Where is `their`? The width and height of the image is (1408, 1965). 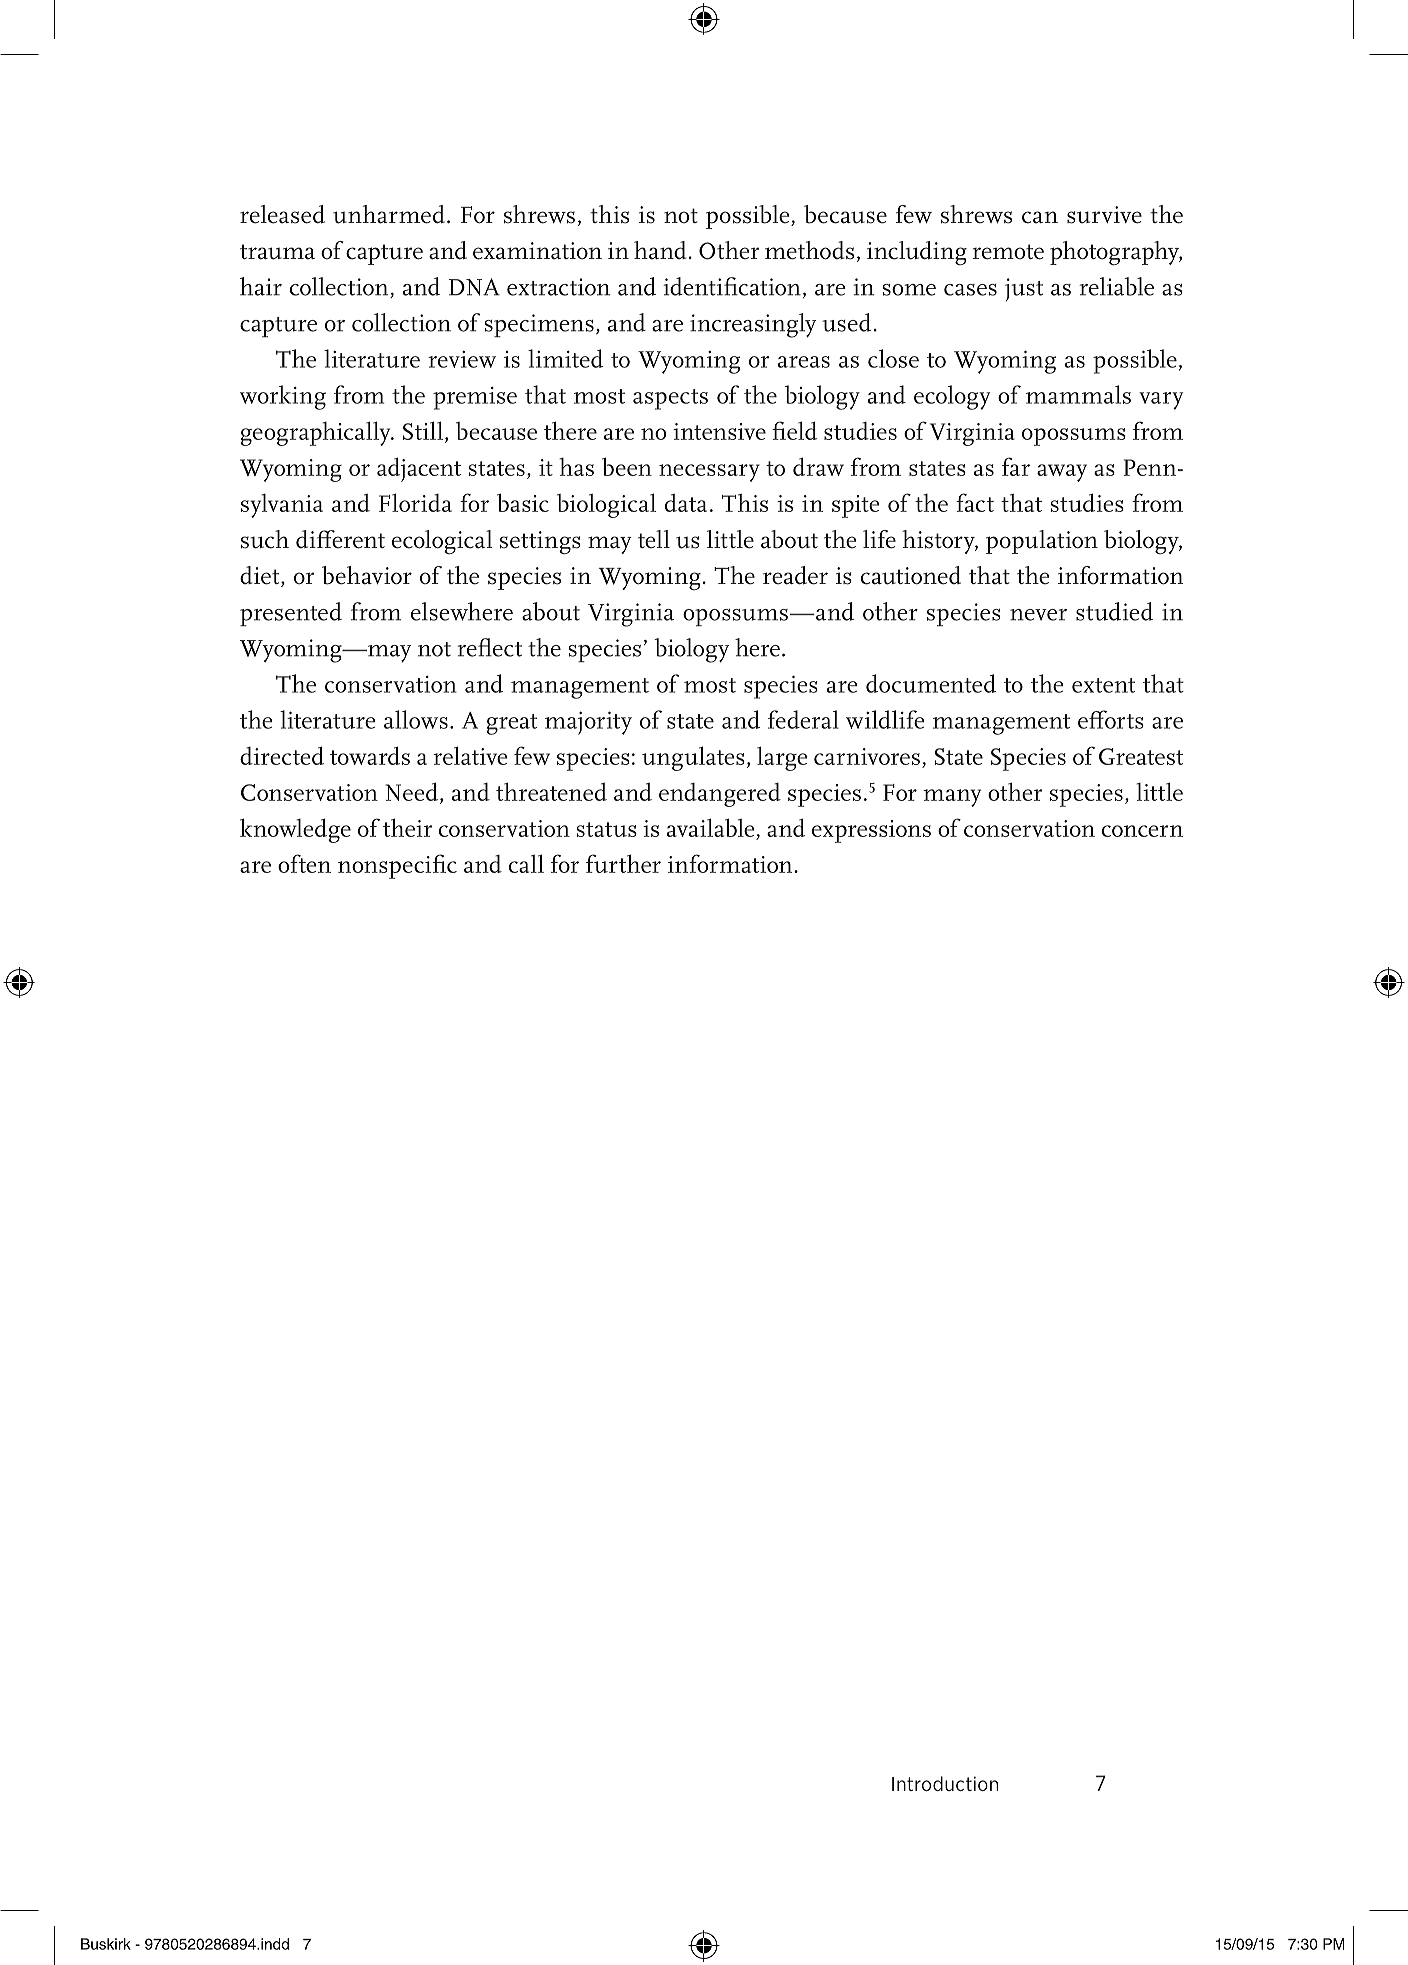 their is located at coordinates (408, 827).
